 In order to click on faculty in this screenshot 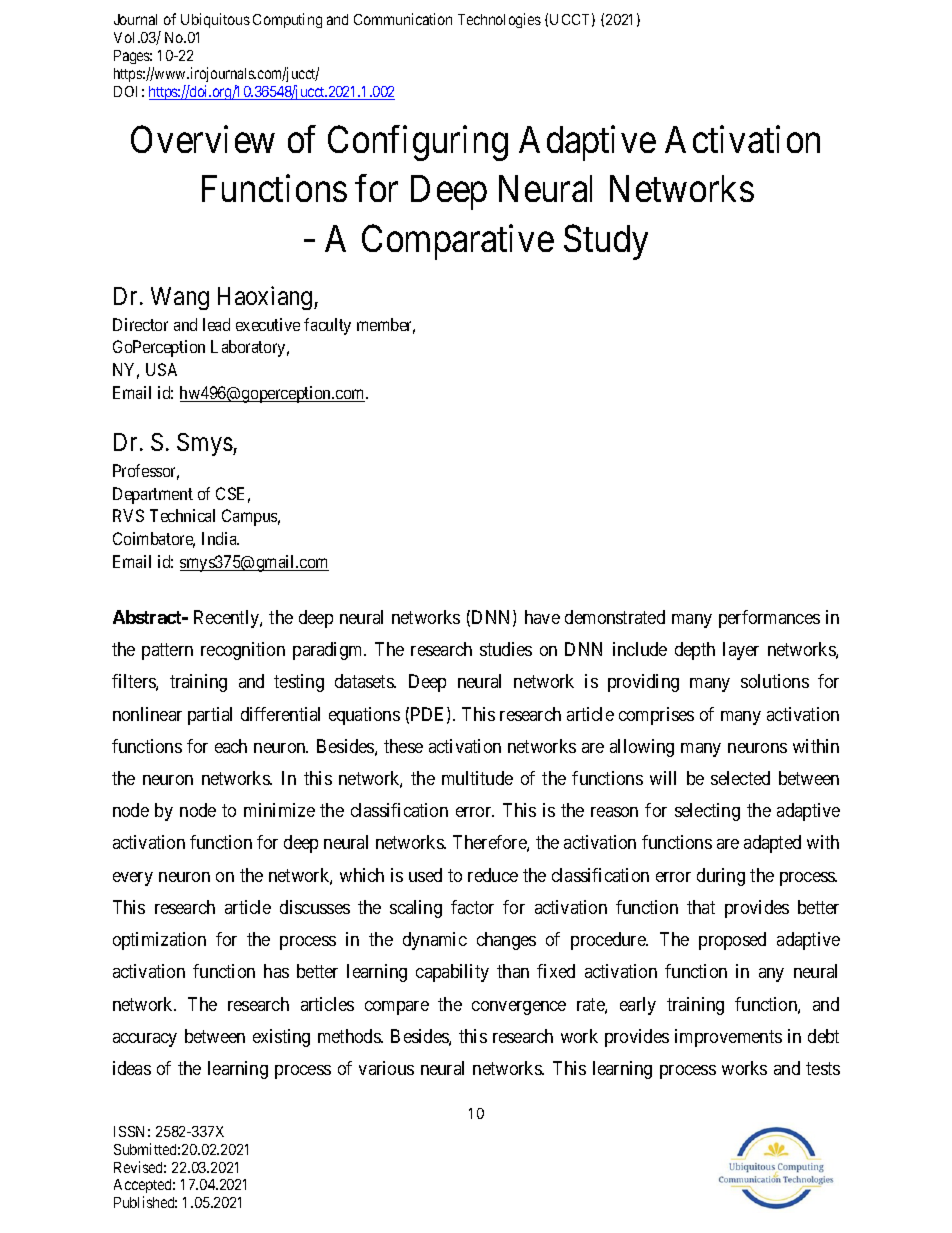, I will do `click(327, 326)`.
